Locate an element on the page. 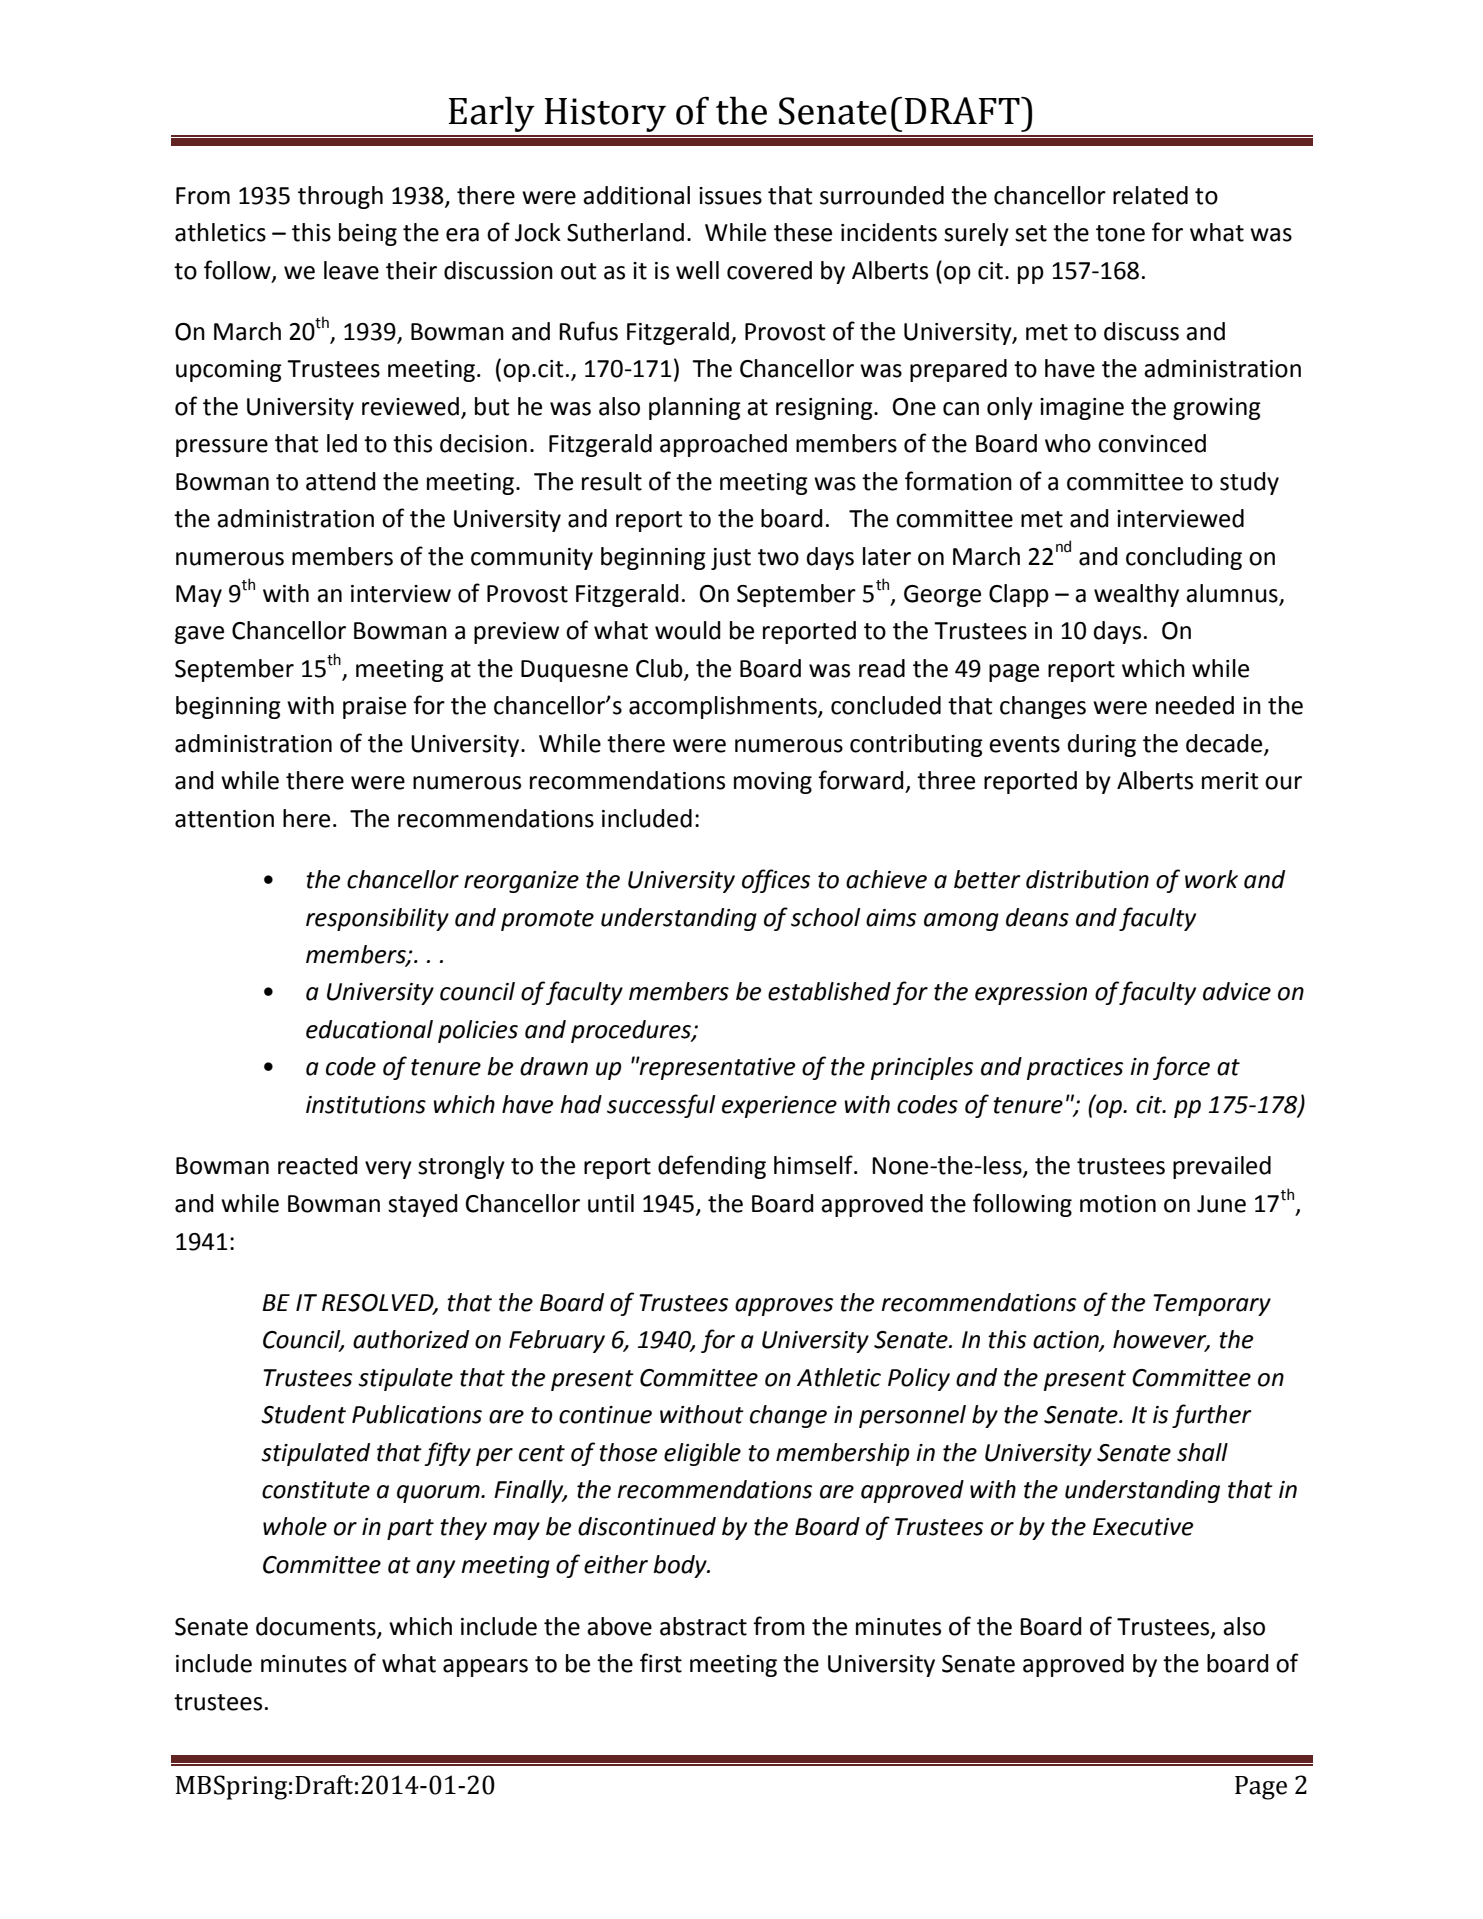 Image resolution: width=1483 pixels, height=1919 pixels. gave is located at coordinates (199, 635).
